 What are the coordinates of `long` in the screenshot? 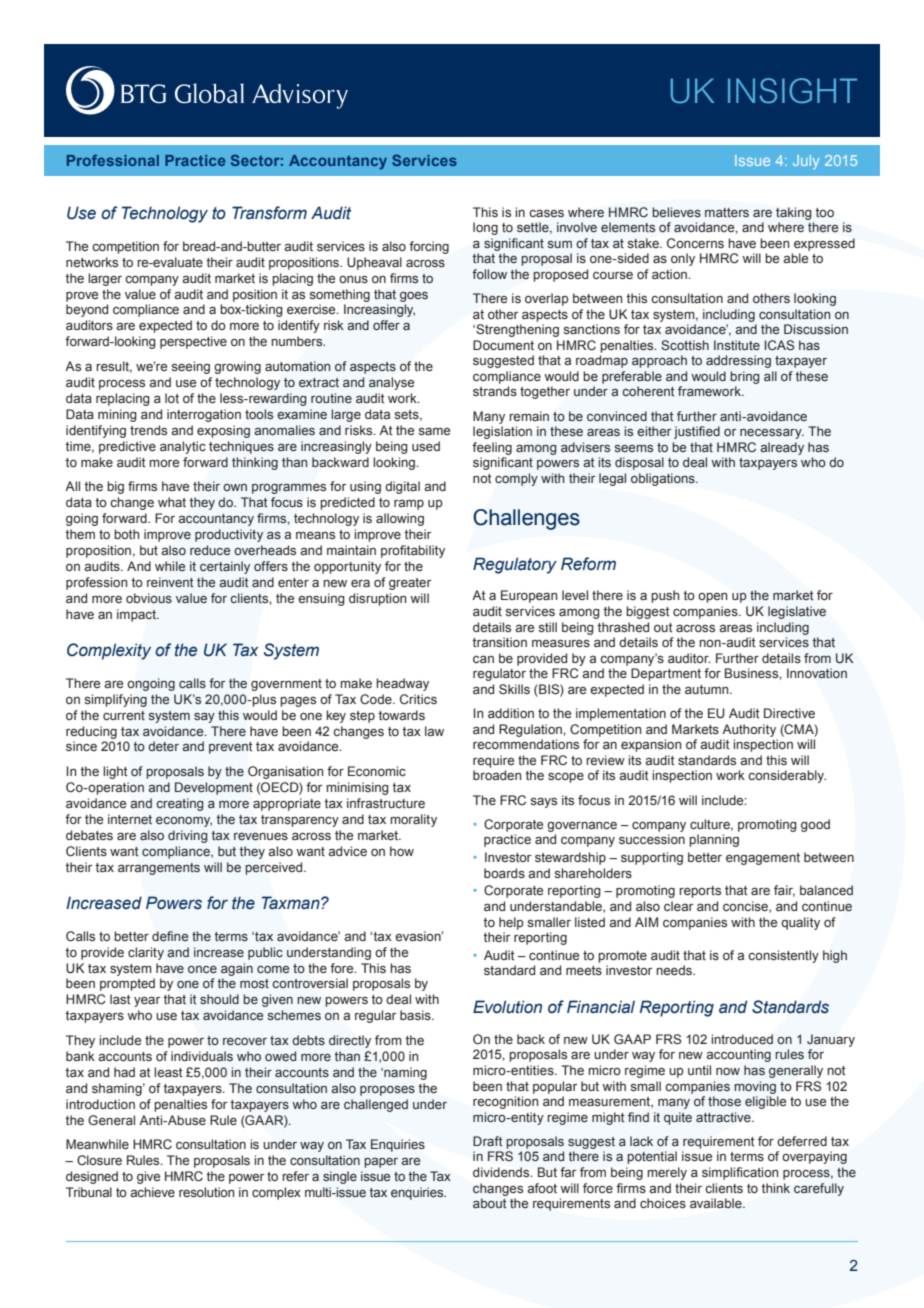 It's located at (485, 228).
